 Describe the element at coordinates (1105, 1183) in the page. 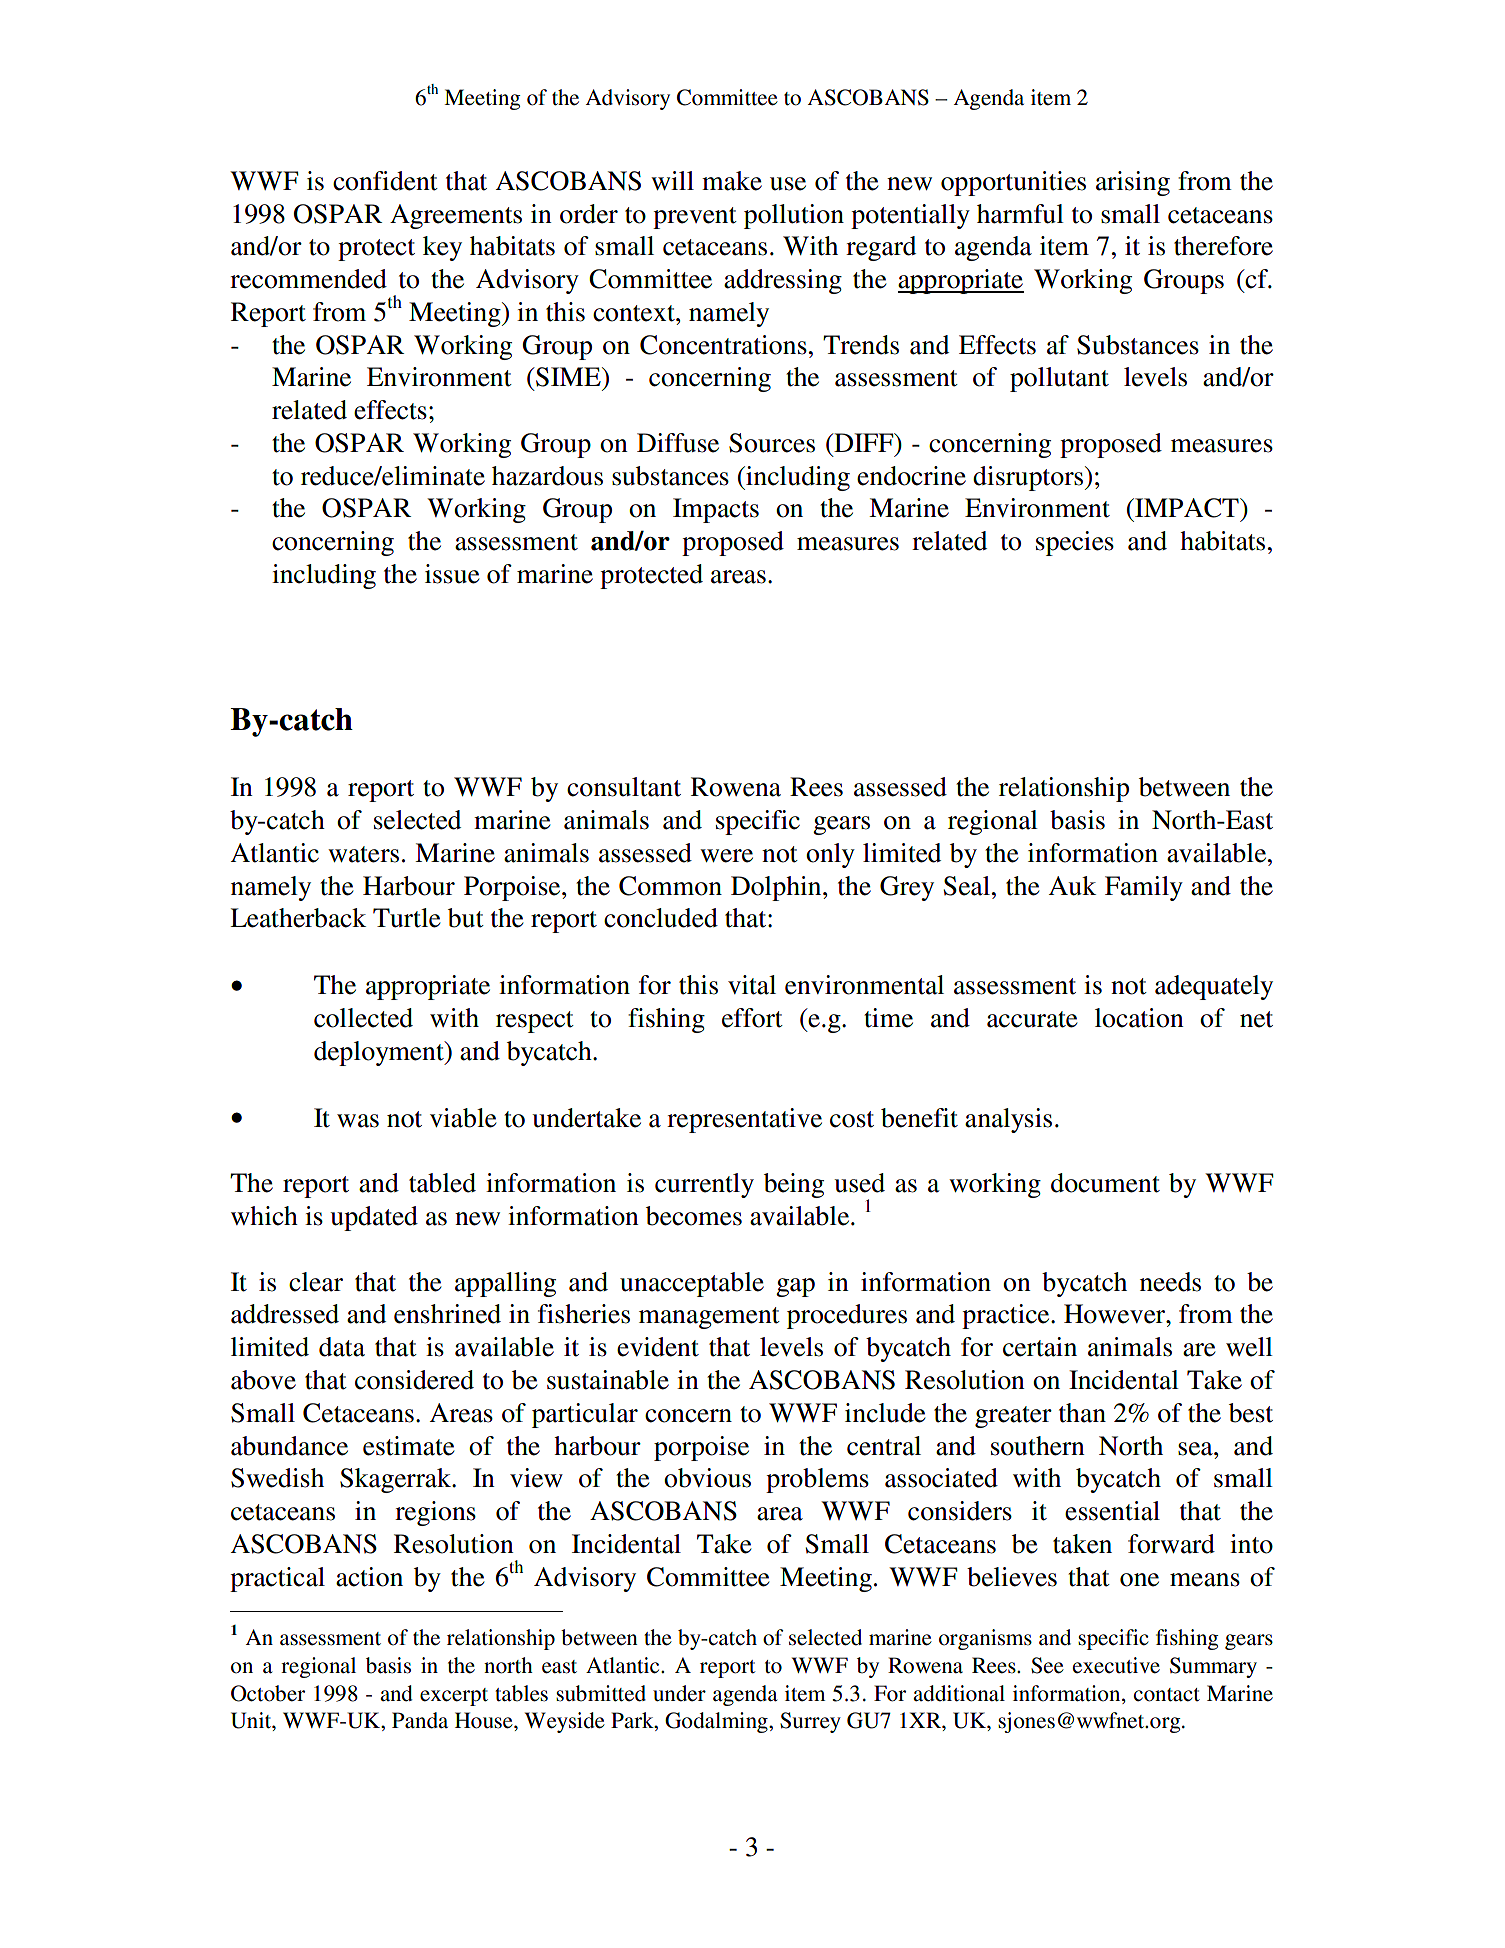

I see `document` at that location.
